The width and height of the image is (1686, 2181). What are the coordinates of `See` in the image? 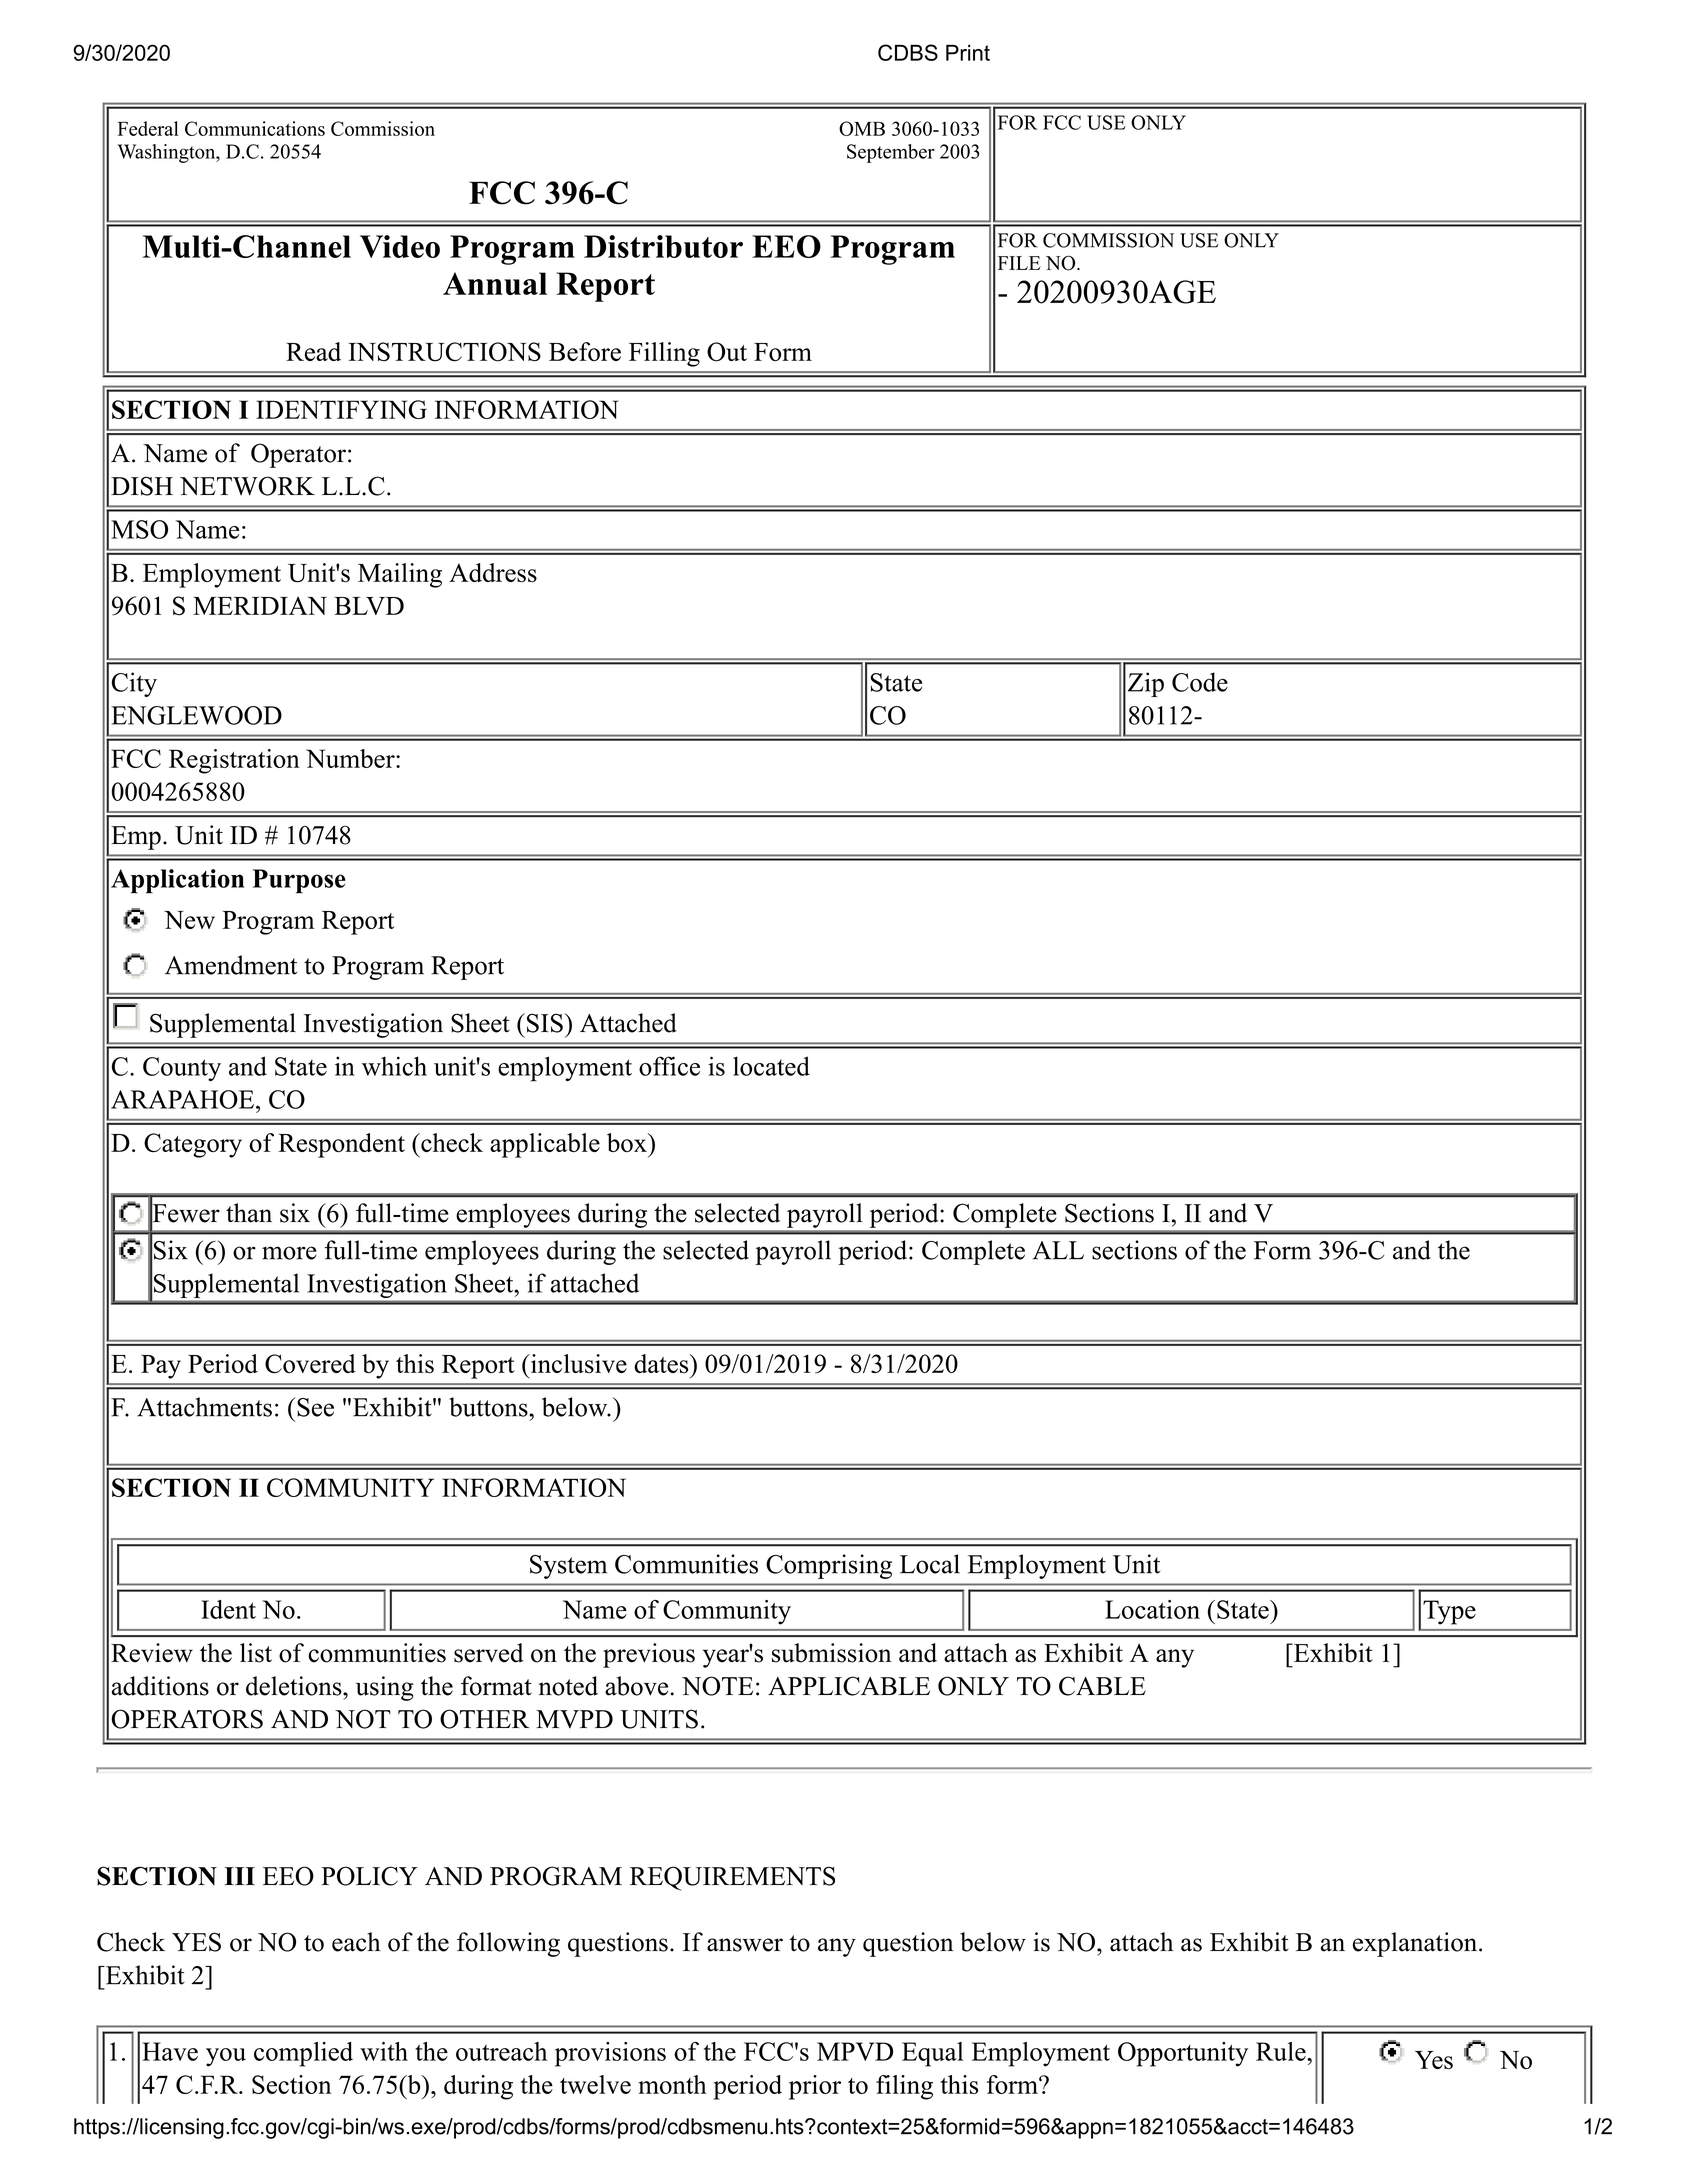 It's located at (315, 1407).
